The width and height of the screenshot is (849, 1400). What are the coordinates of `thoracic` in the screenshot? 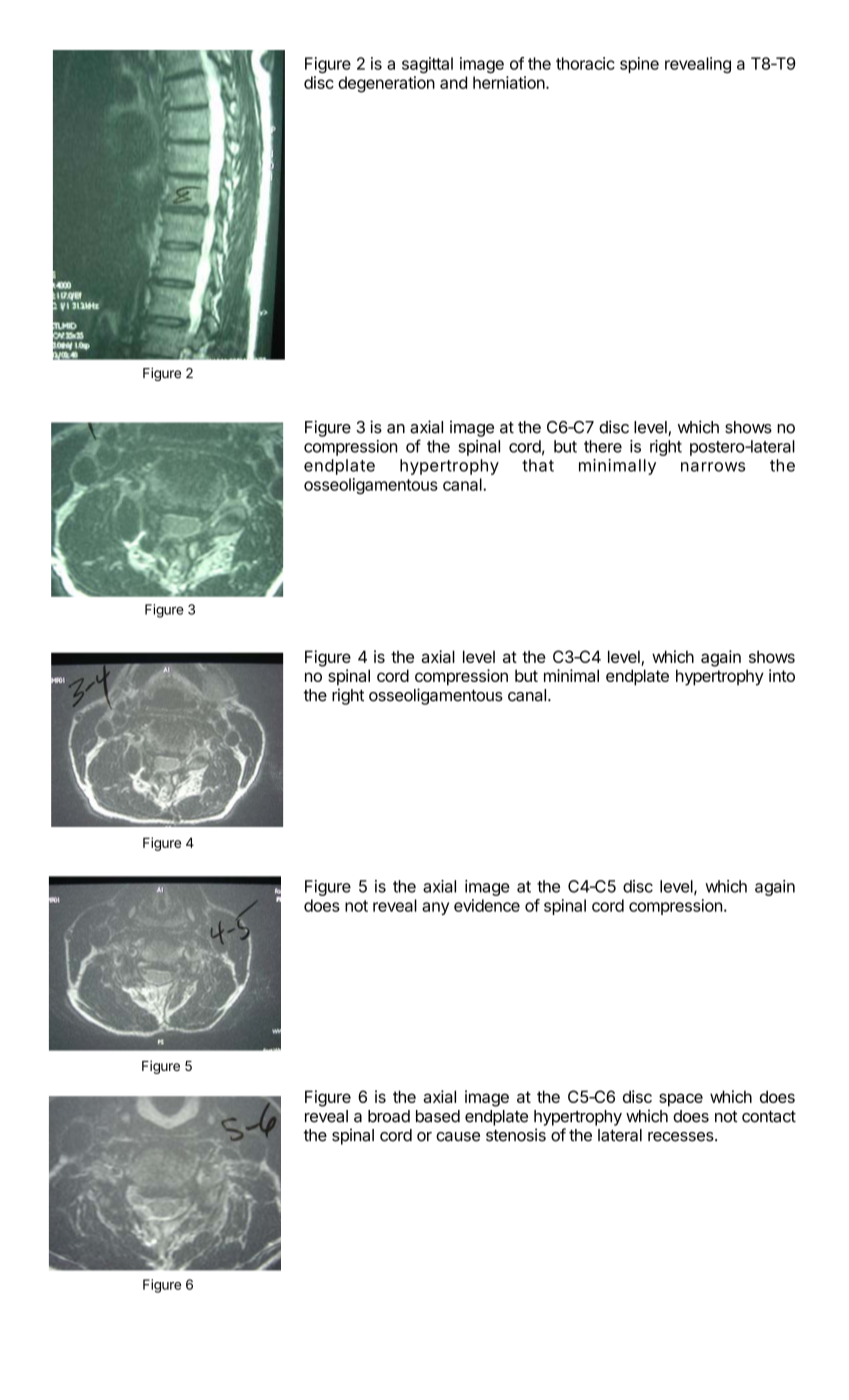 It's located at (585, 63).
